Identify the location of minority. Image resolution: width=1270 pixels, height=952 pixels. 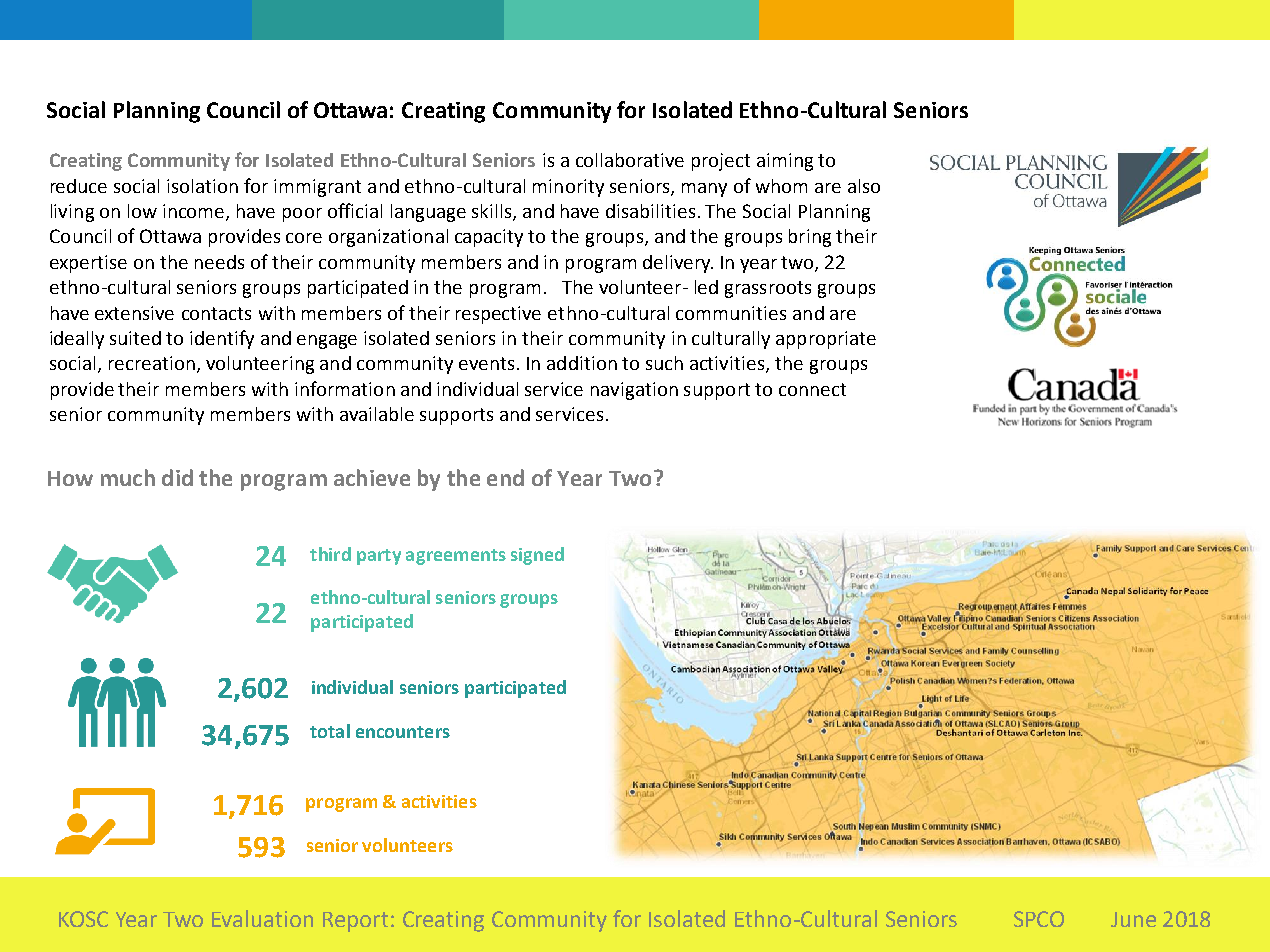
(568, 188).
